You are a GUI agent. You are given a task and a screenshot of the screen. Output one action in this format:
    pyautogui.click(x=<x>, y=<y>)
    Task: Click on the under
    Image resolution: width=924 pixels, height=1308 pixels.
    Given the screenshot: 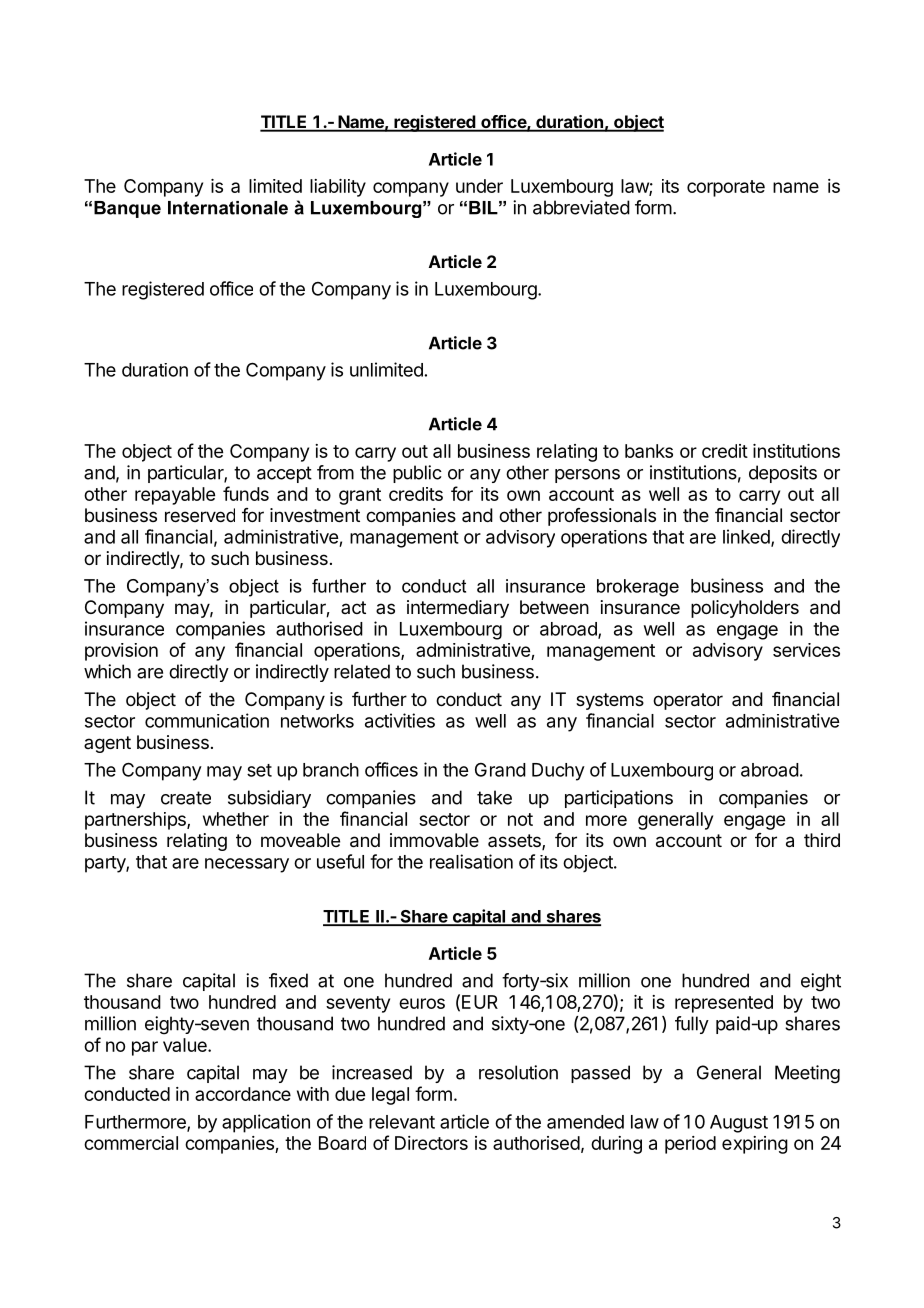 What is the action you would take?
    pyautogui.click(x=479, y=186)
